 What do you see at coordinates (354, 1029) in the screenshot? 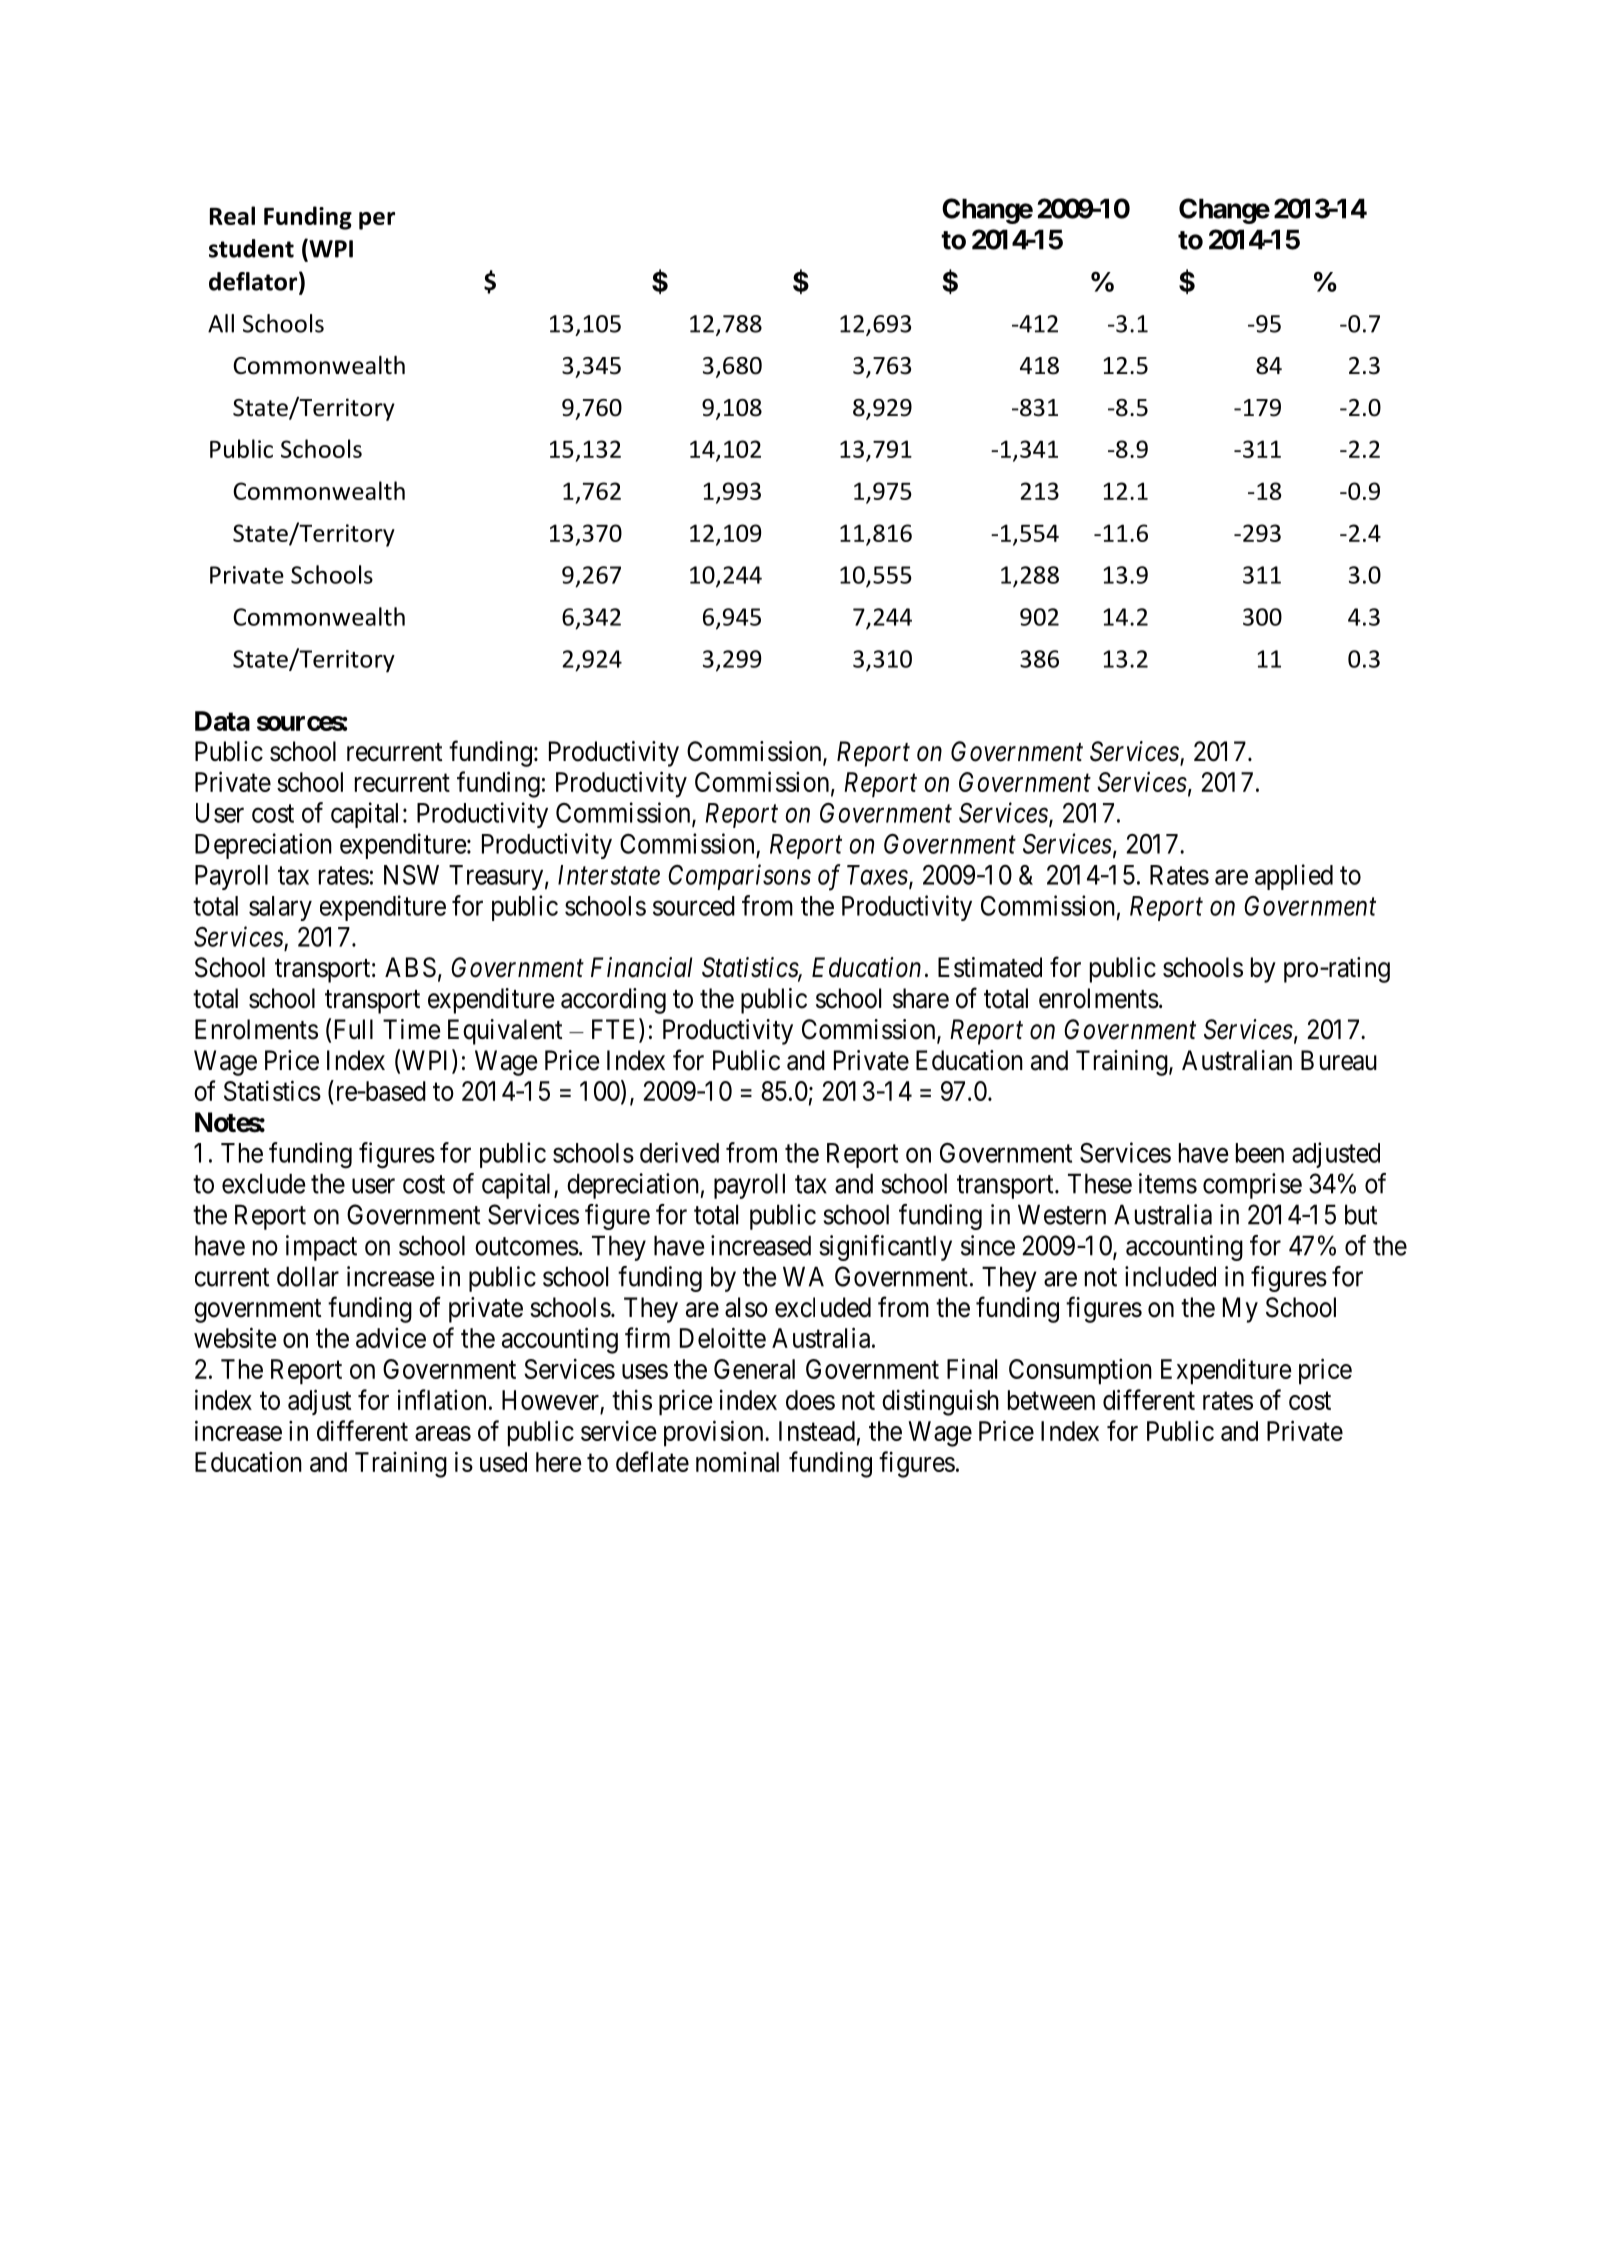
I see `Full` at bounding box center [354, 1029].
